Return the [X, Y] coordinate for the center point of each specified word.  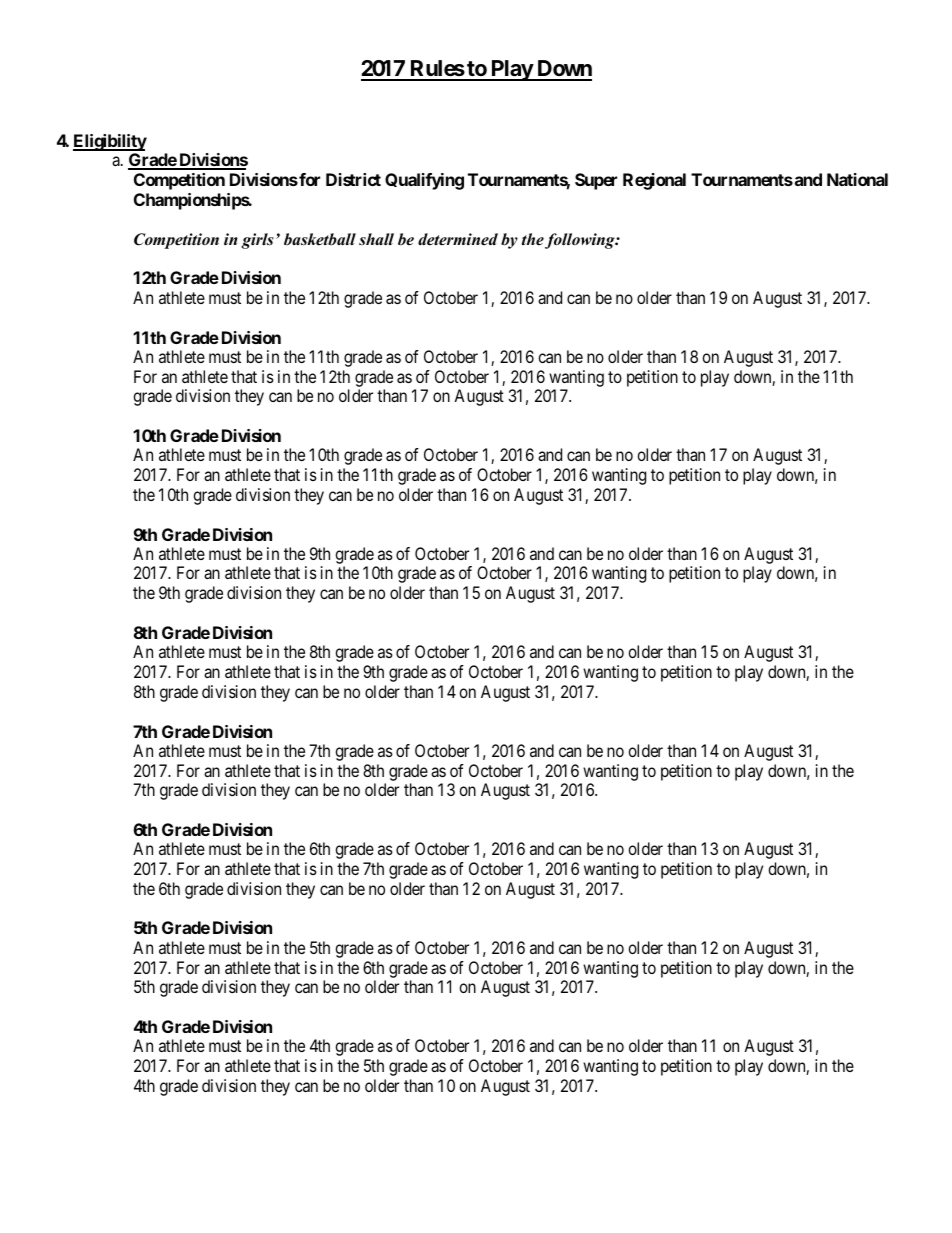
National [857, 179]
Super [596, 181]
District [353, 179]
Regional [654, 181]
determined [458, 239]
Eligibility [110, 142]
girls [257, 241]
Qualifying [424, 181]
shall [376, 239]
